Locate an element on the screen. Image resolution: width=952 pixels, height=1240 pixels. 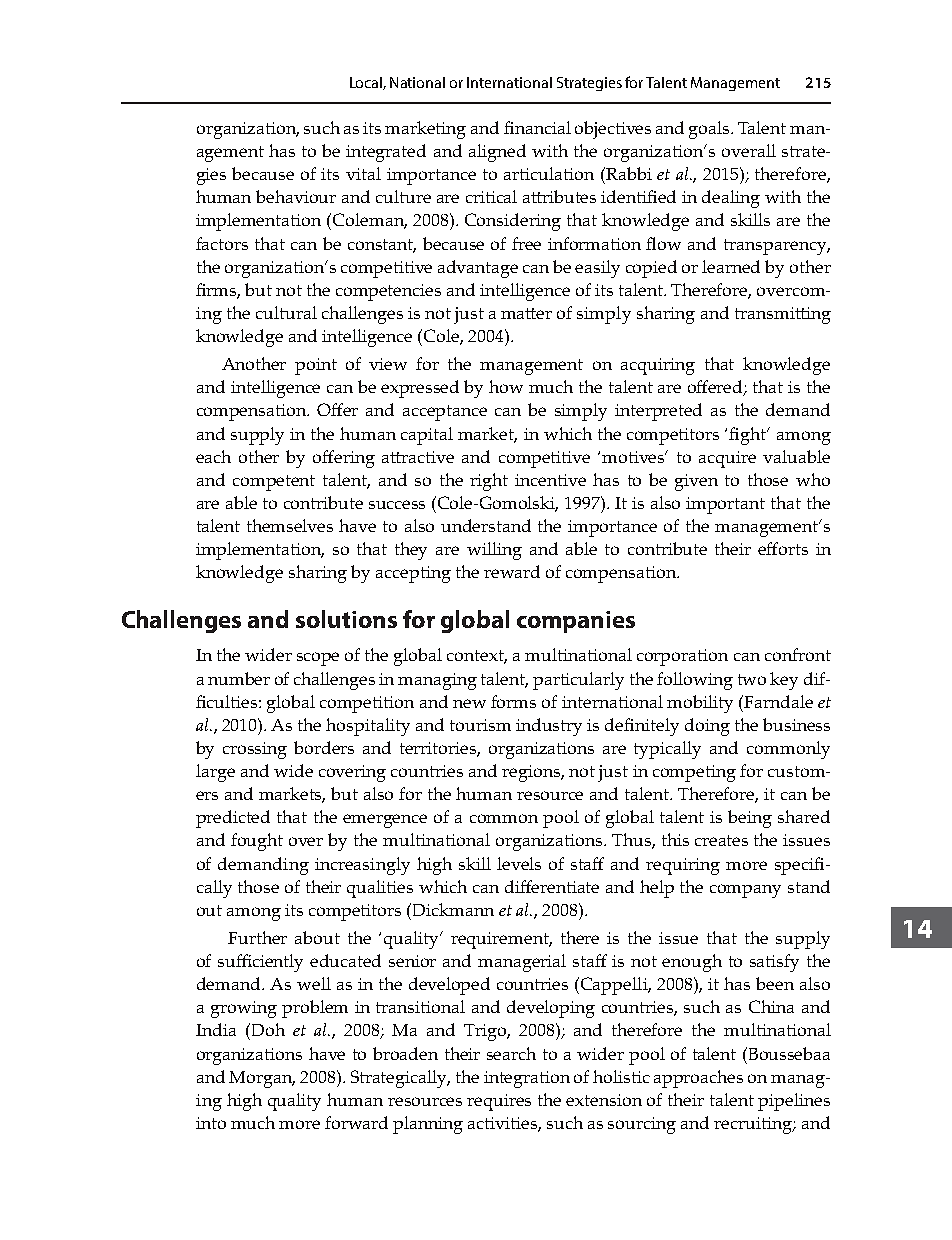
cultural is located at coordinates (286, 312).
